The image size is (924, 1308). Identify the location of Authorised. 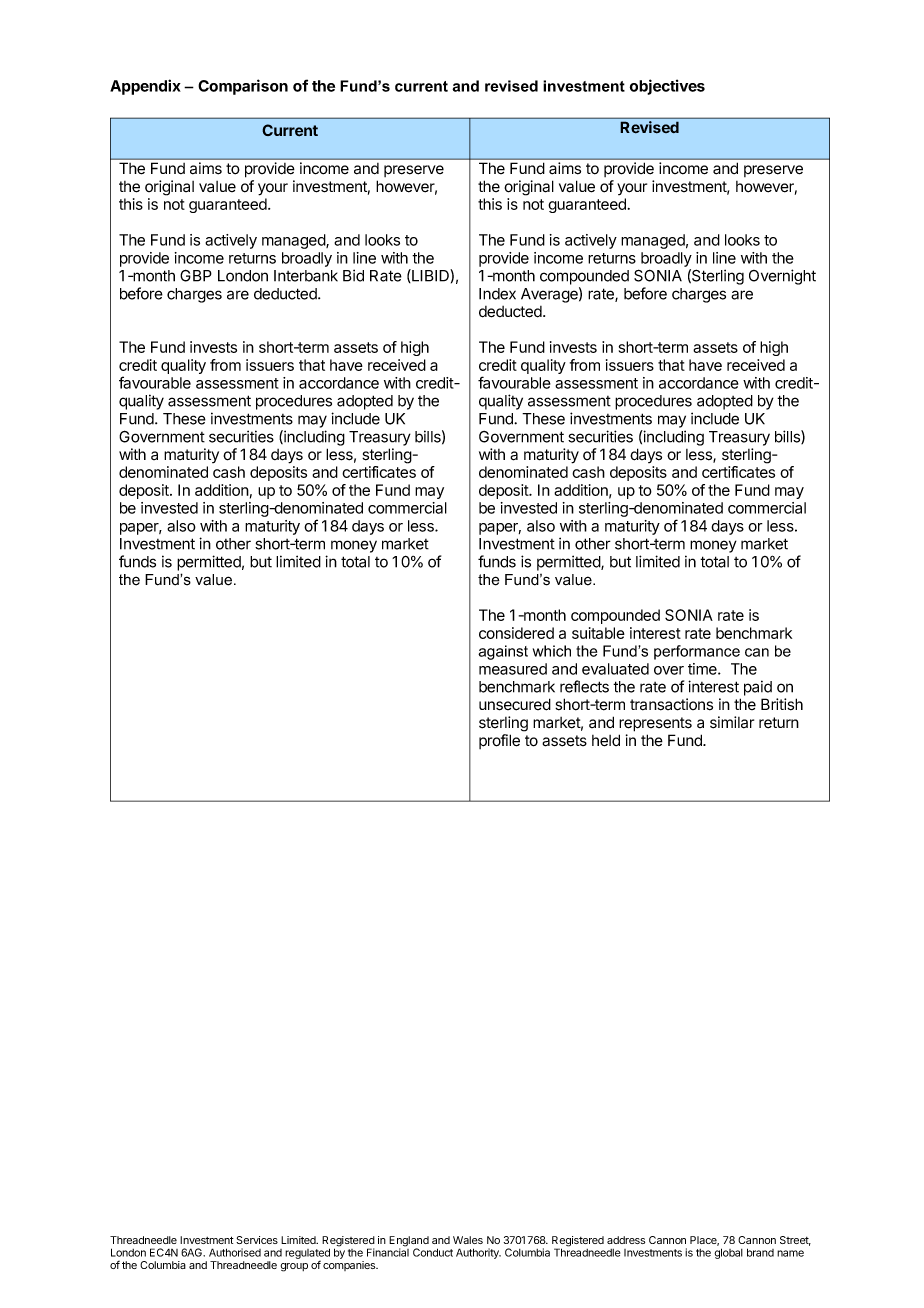
(235, 1252).
